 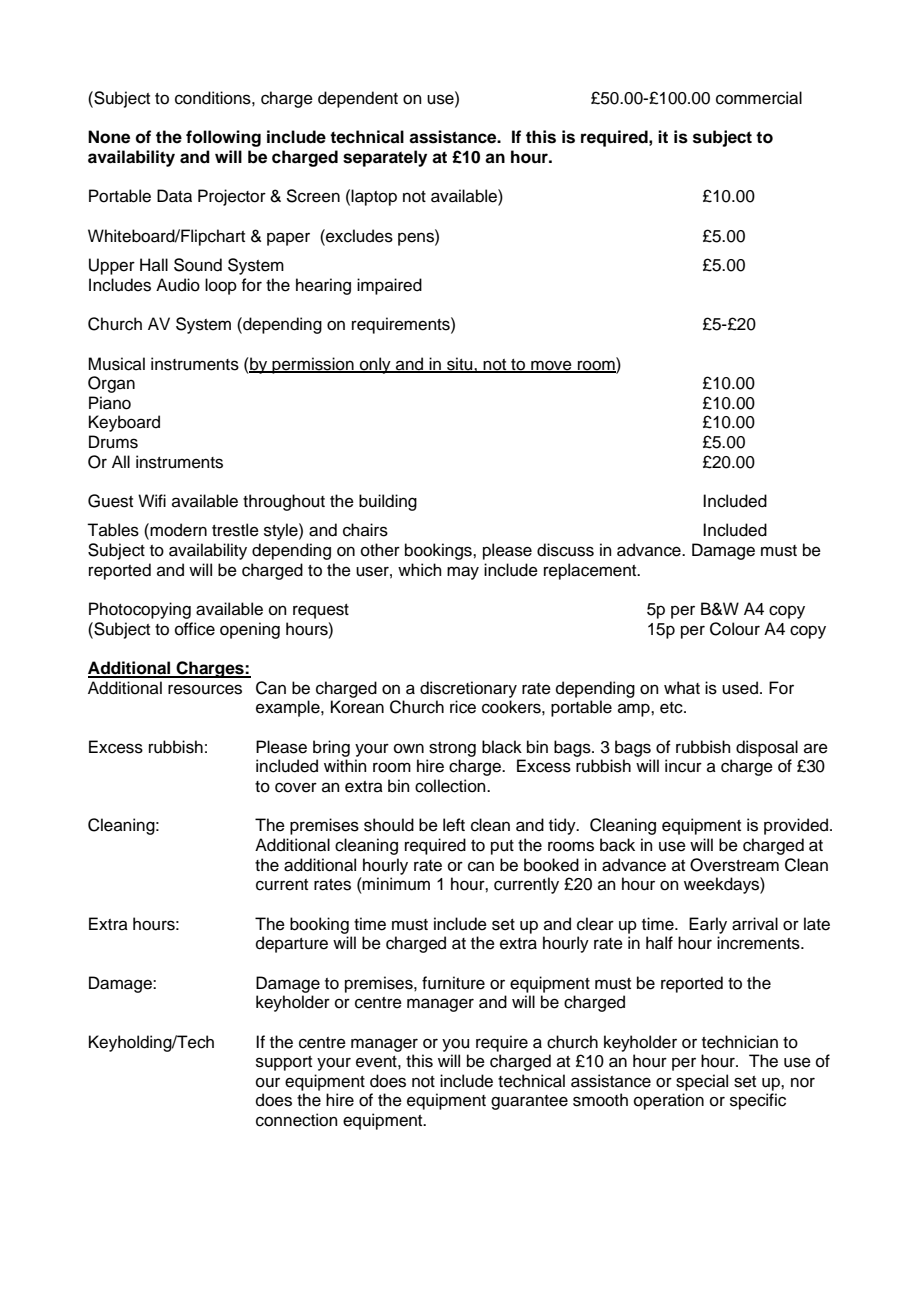 I want to click on may, so click(x=463, y=573).
